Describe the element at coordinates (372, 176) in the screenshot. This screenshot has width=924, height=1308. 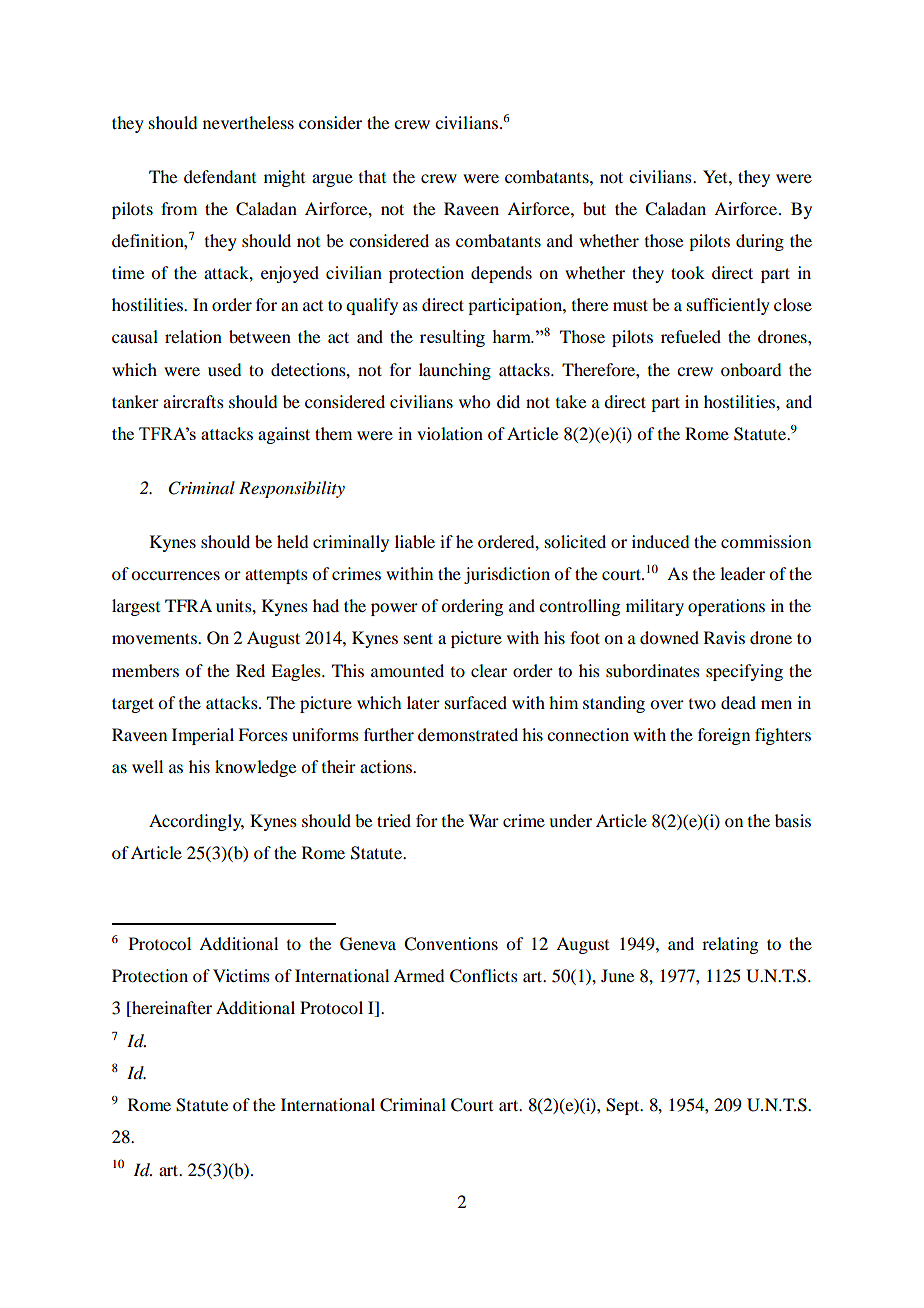
I see `that` at that location.
